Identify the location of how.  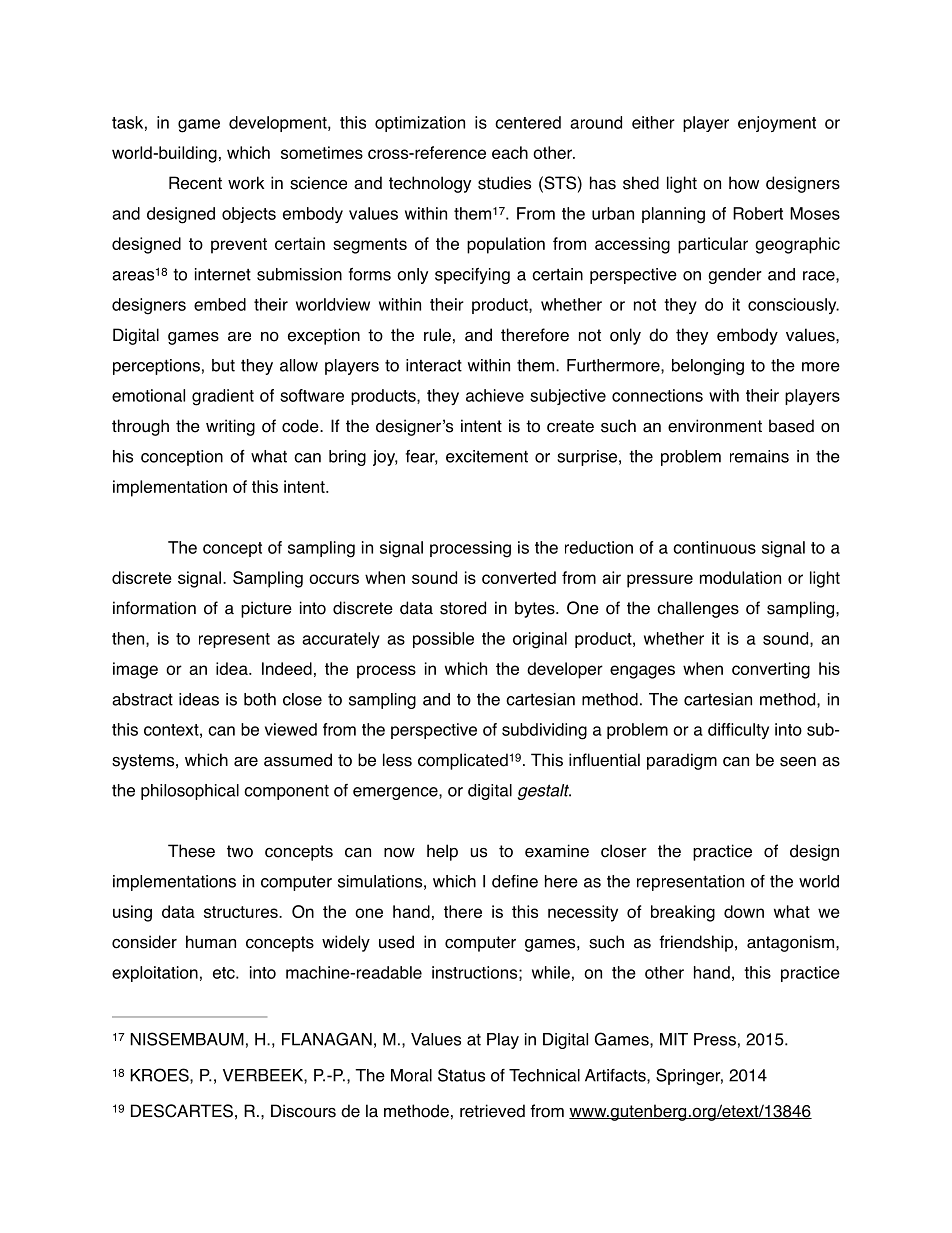
(744, 183).
